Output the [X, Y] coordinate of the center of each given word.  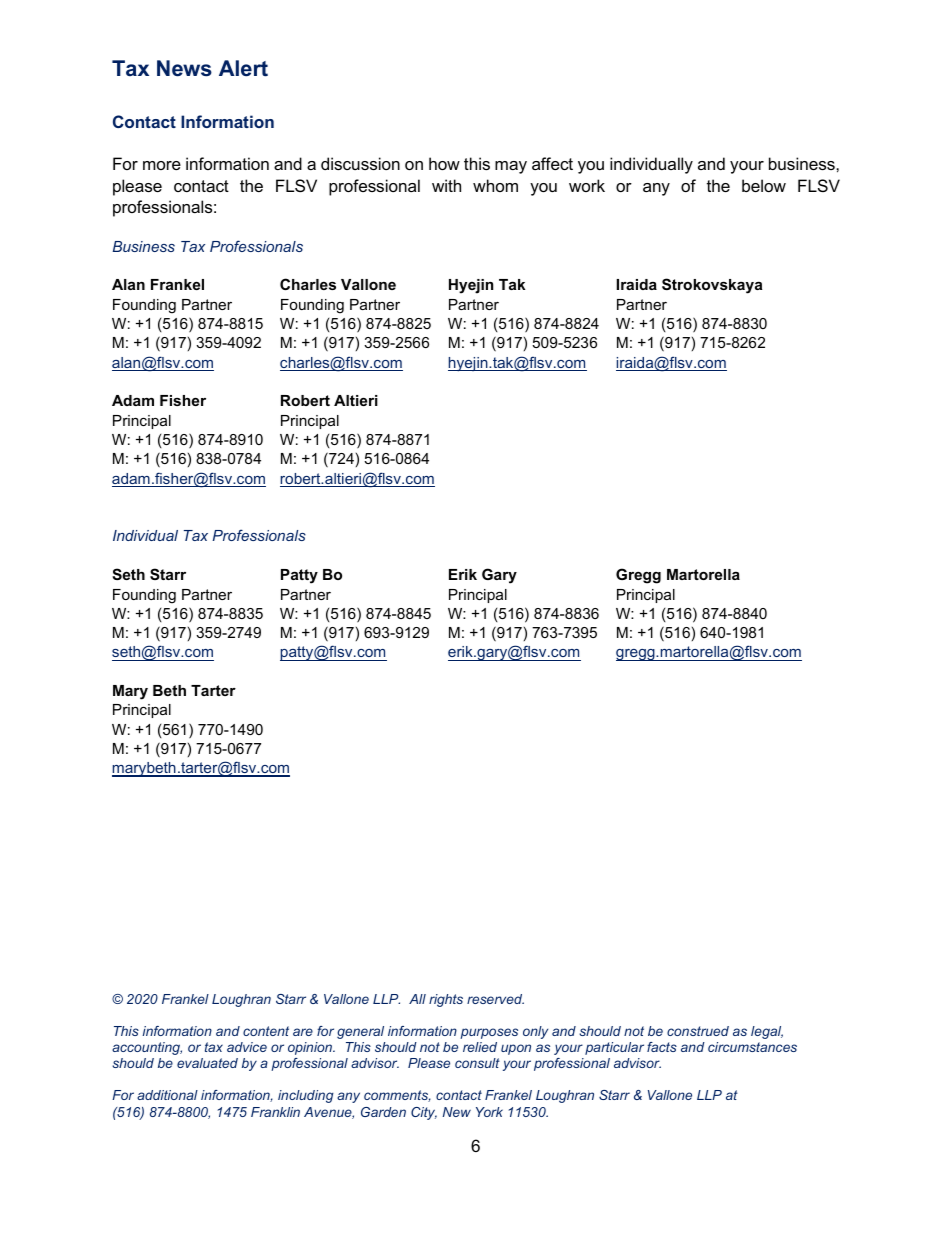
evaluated [207, 1063]
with [446, 185]
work [587, 185]
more [162, 165]
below [764, 185]
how [444, 163]
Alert [243, 68]
